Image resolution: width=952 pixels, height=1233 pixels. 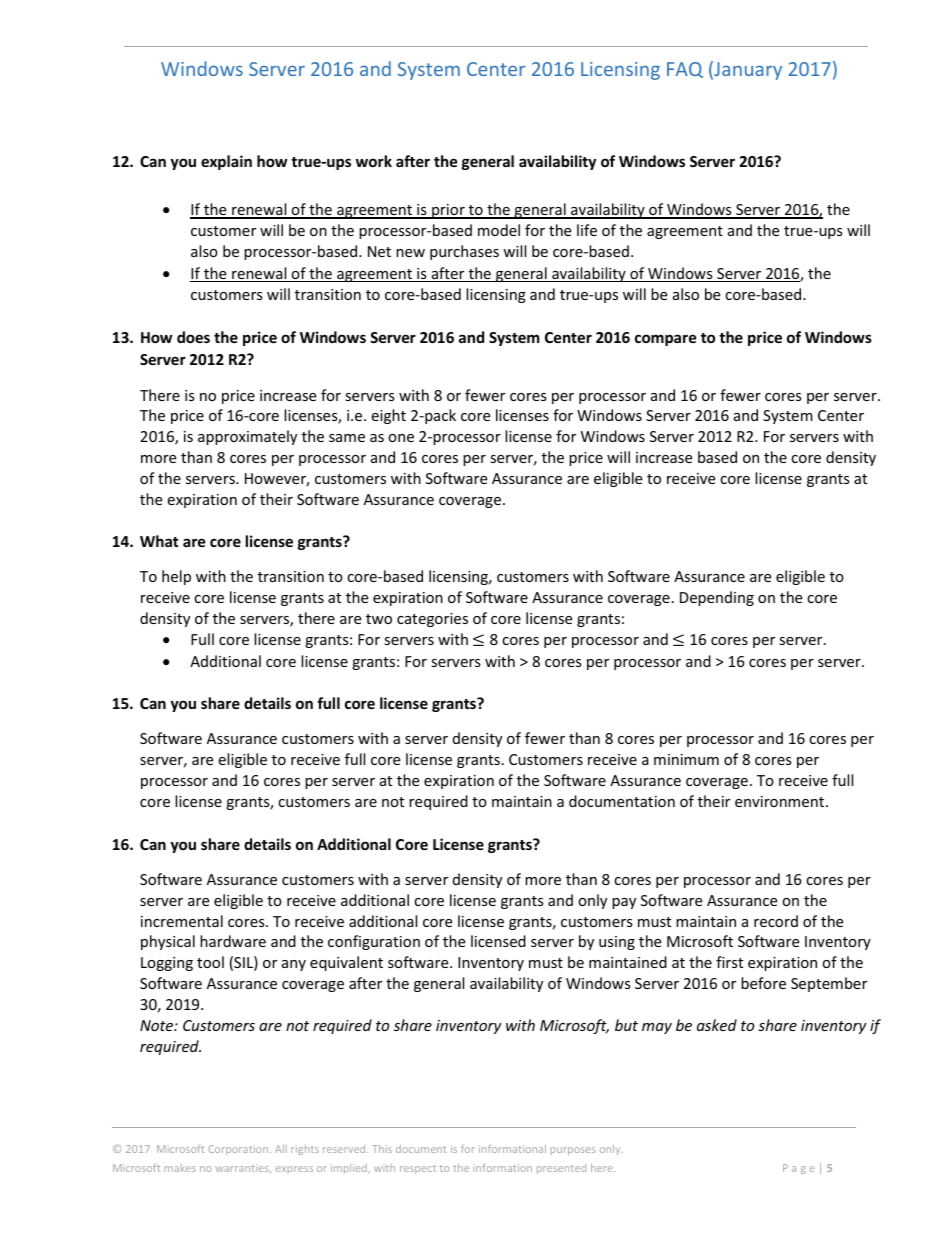 I want to click on presented, so click(x=561, y=1169).
